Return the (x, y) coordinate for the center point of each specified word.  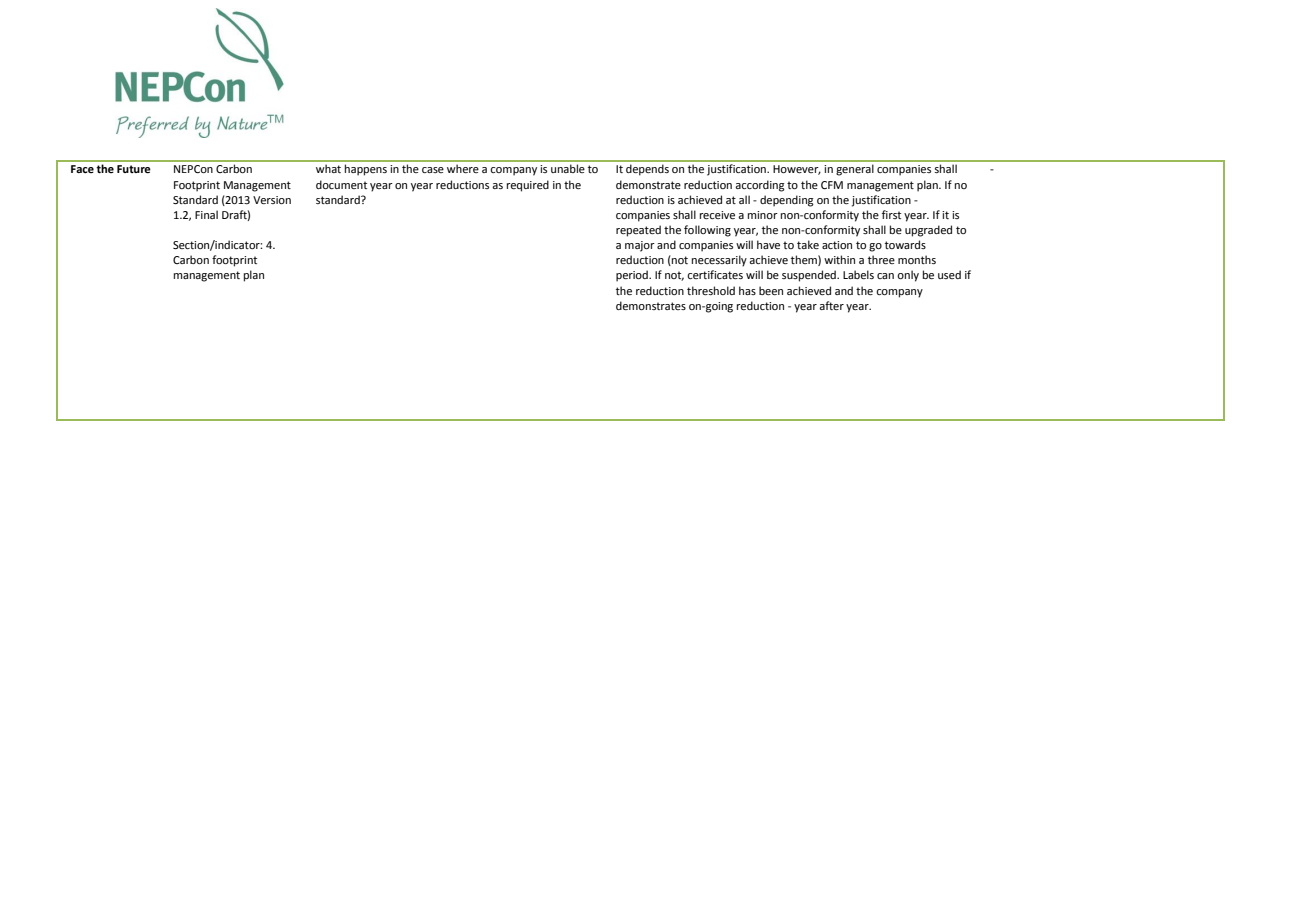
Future (134, 169)
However (797, 170)
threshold (711, 290)
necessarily (719, 261)
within (839, 259)
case (433, 170)
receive (717, 215)
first (891, 214)
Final (206, 214)
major (640, 246)
